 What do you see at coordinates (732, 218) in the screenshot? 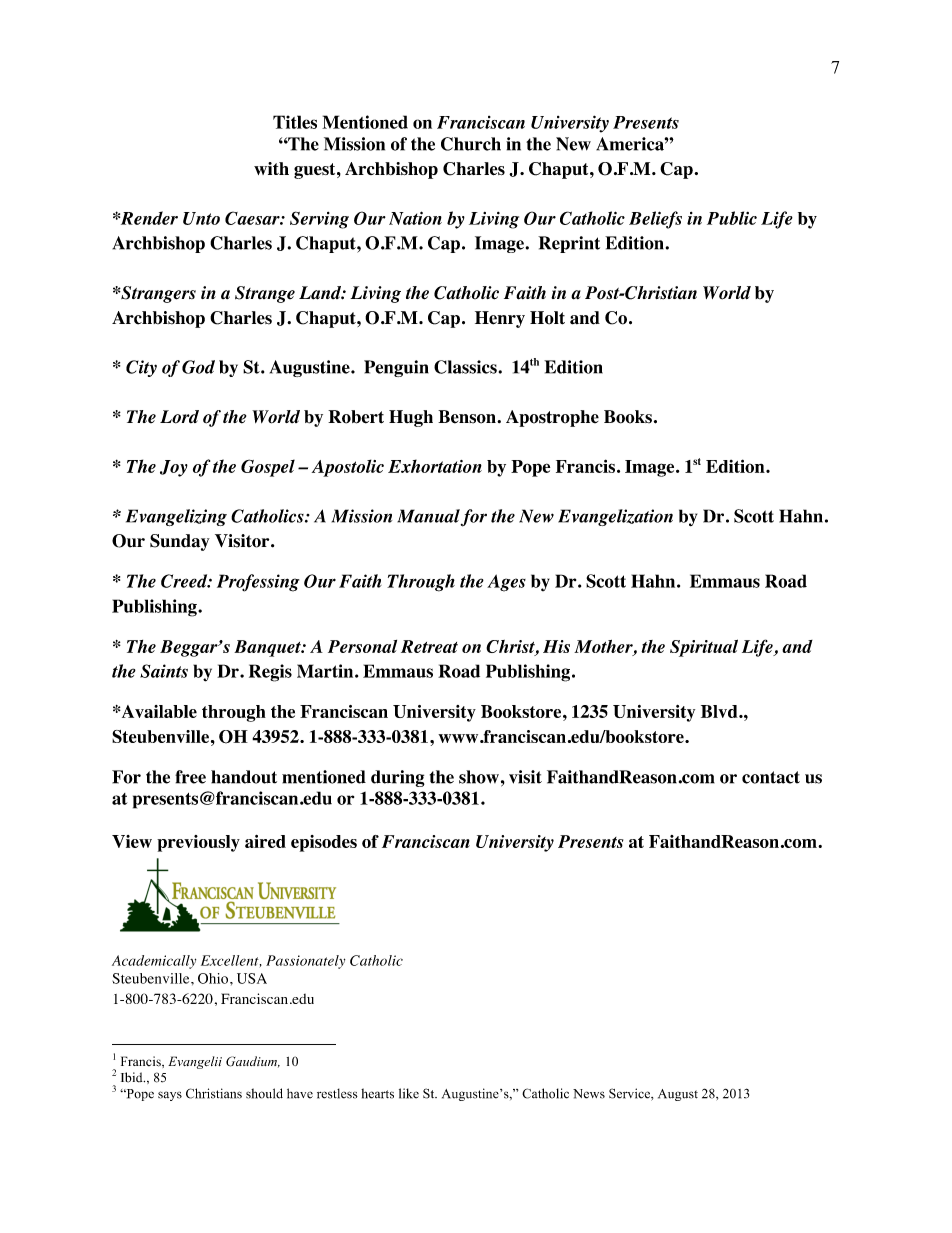
I see `Public` at bounding box center [732, 218].
